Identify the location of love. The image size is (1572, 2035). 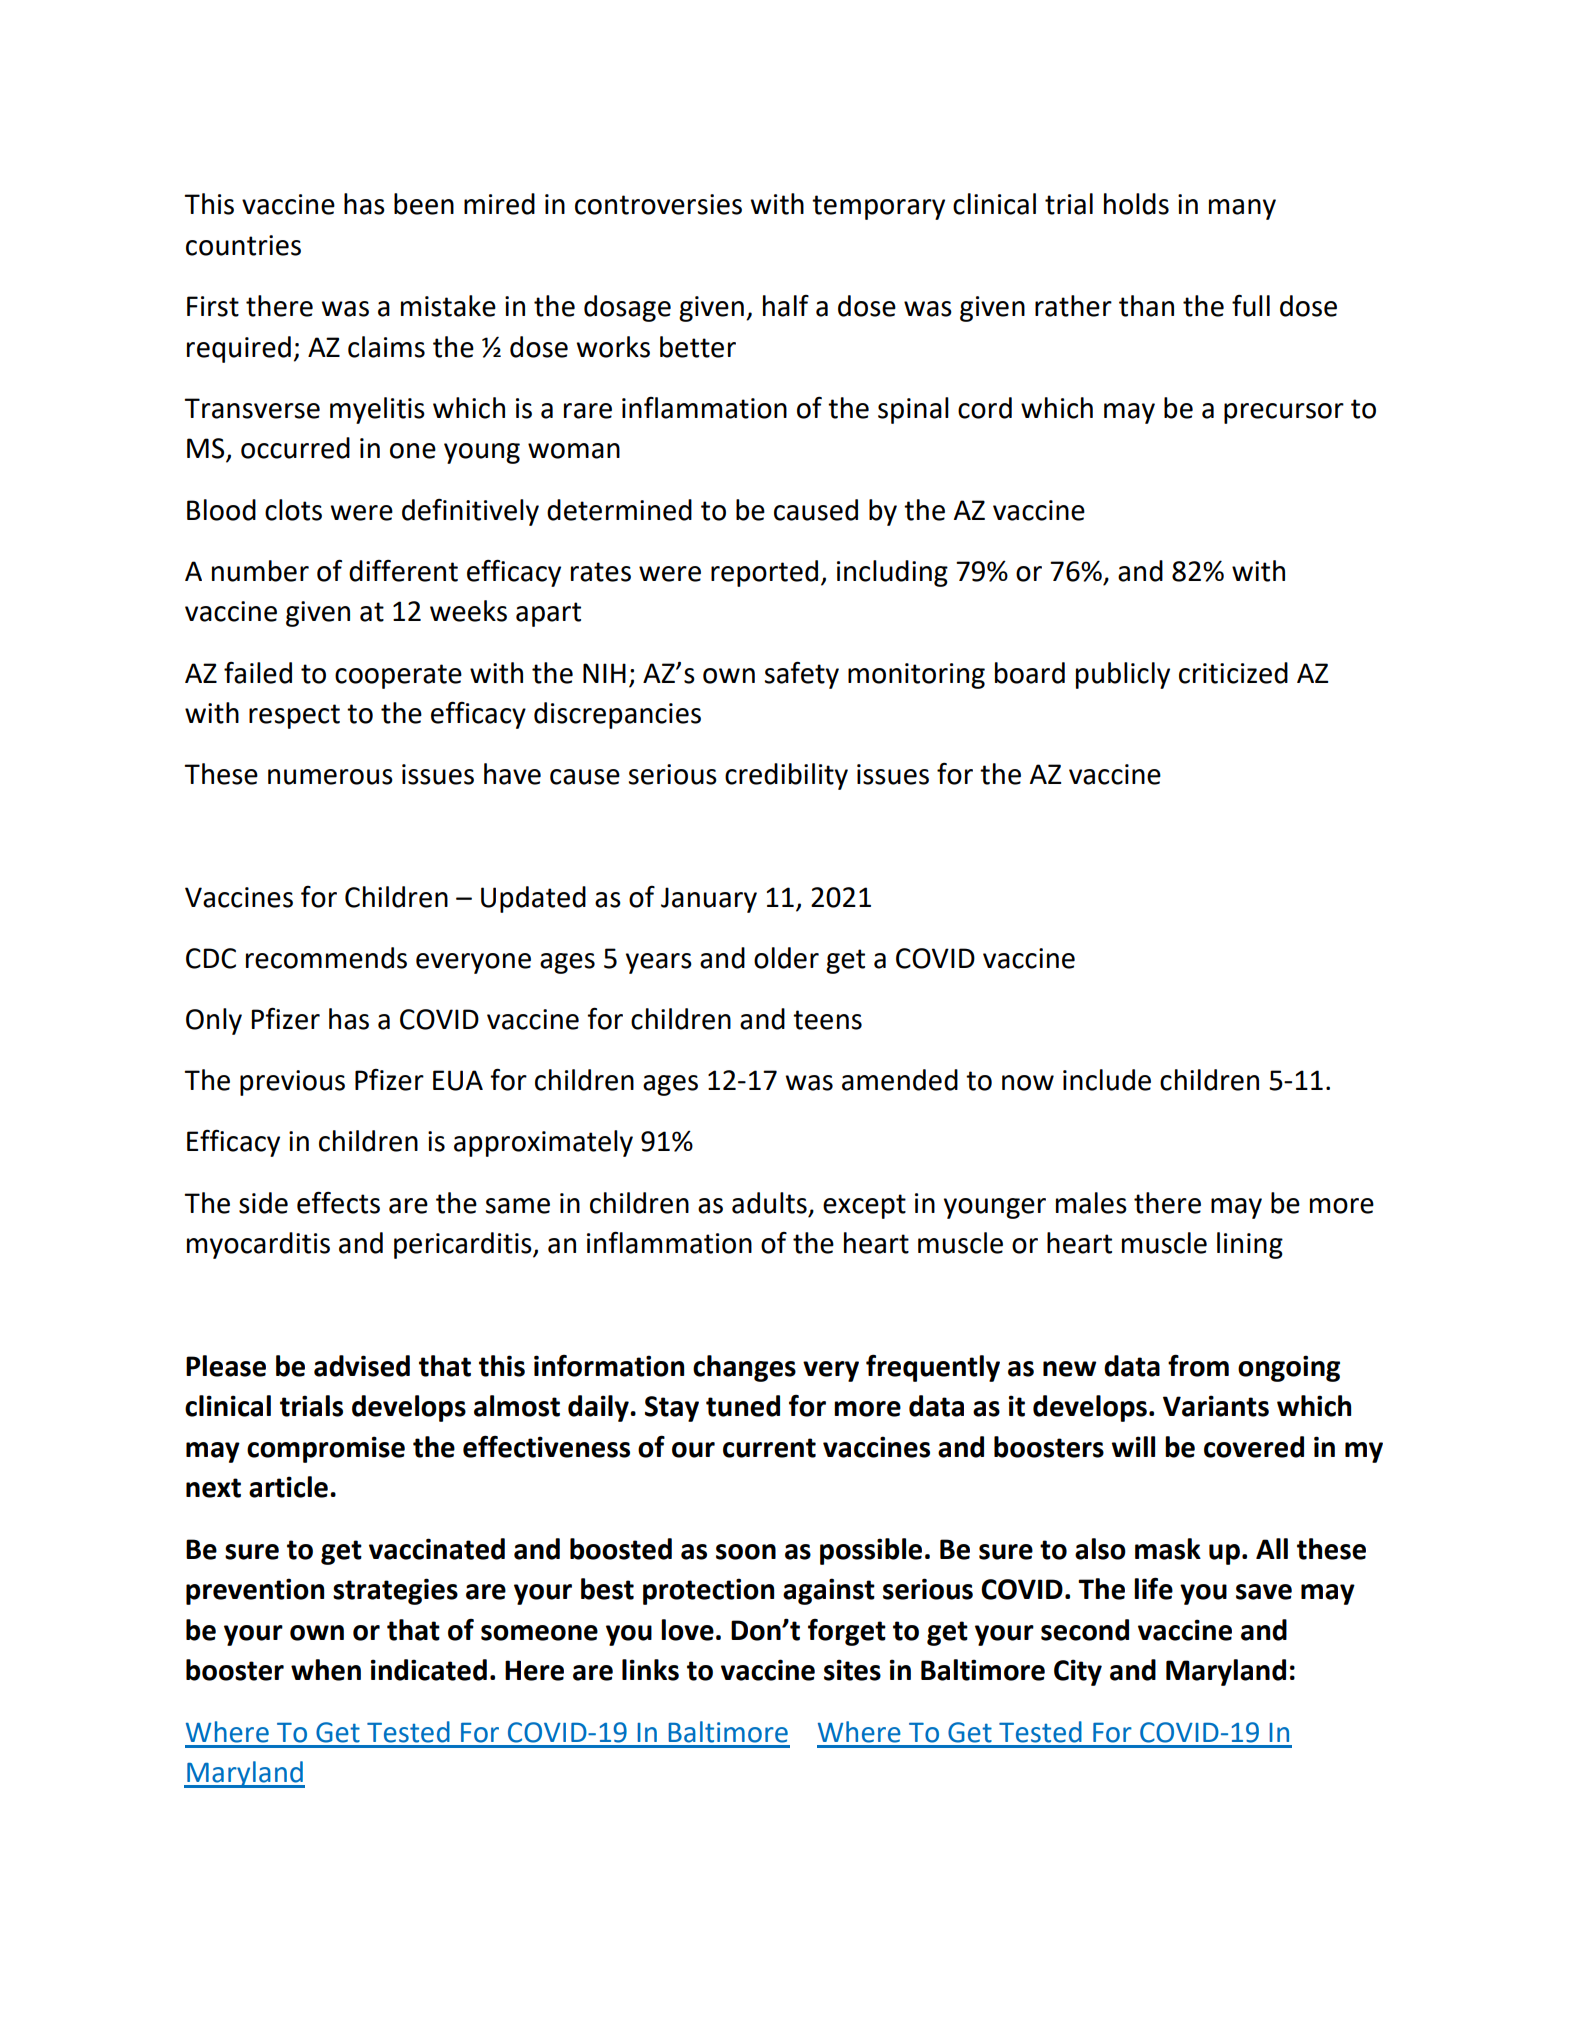
(687, 1630).
